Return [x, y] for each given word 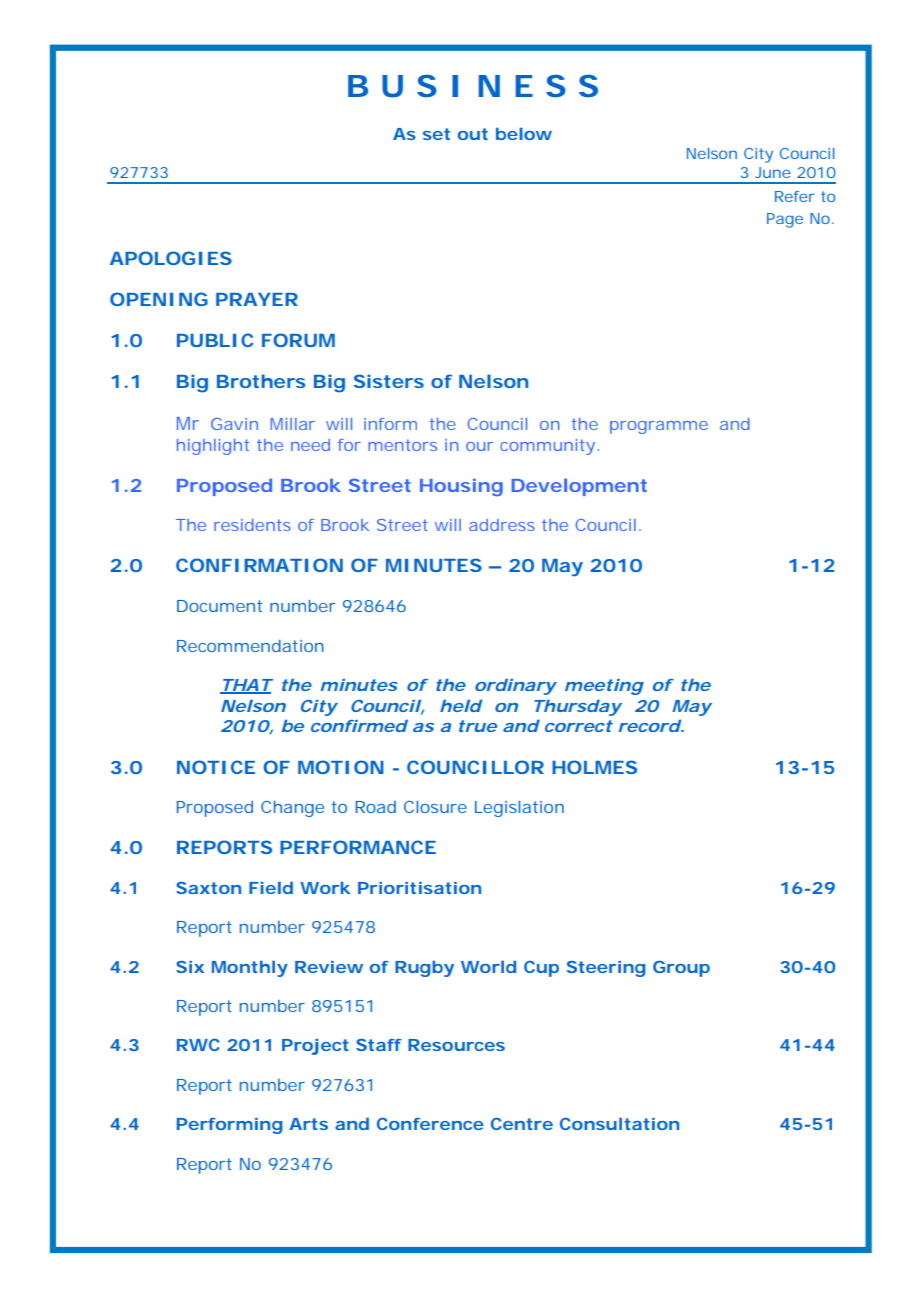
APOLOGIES [171, 258]
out [473, 134]
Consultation [619, 1124]
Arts [308, 1124]
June [773, 172]
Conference [430, 1124]
